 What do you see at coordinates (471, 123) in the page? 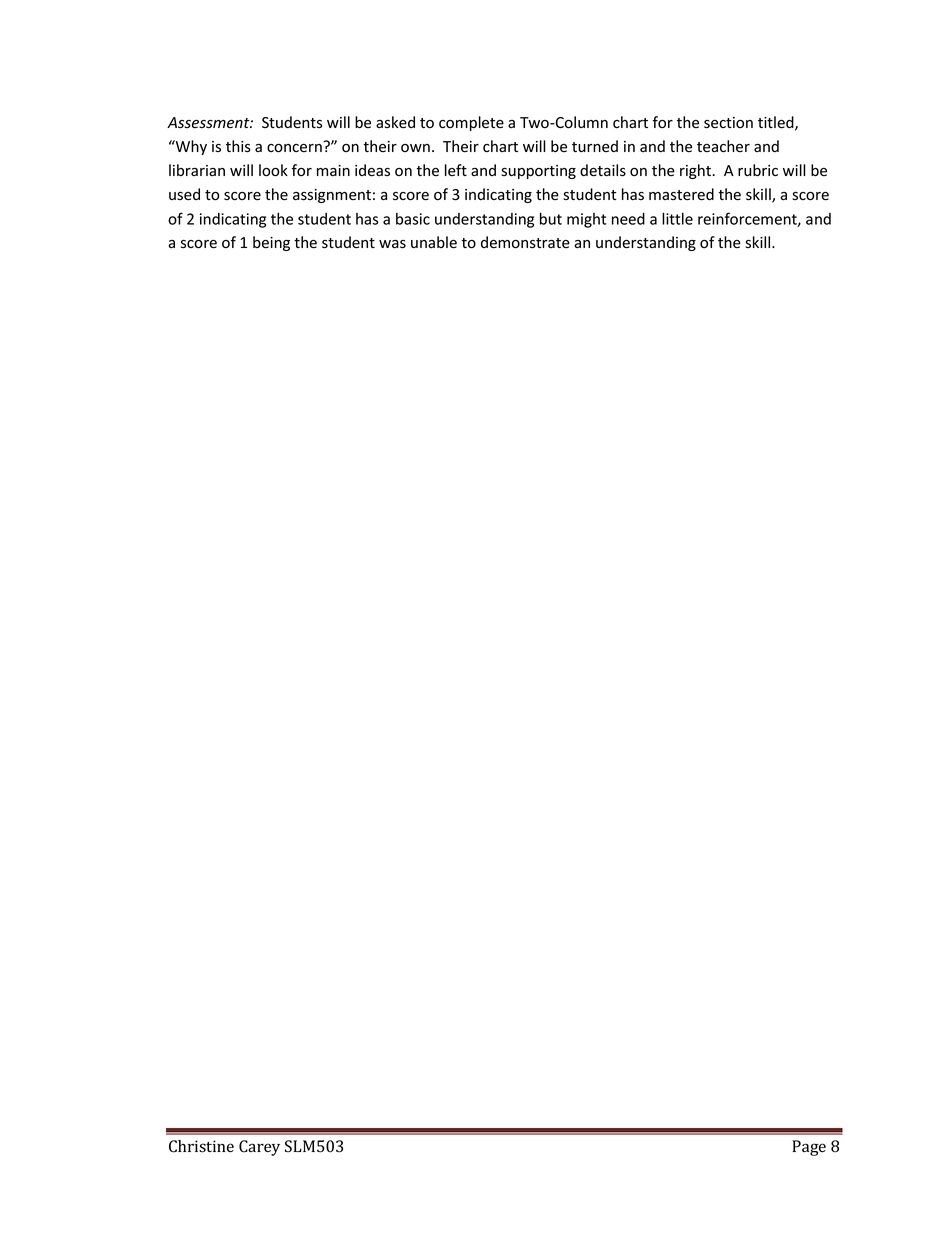
I see `complete` at bounding box center [471, 123].
